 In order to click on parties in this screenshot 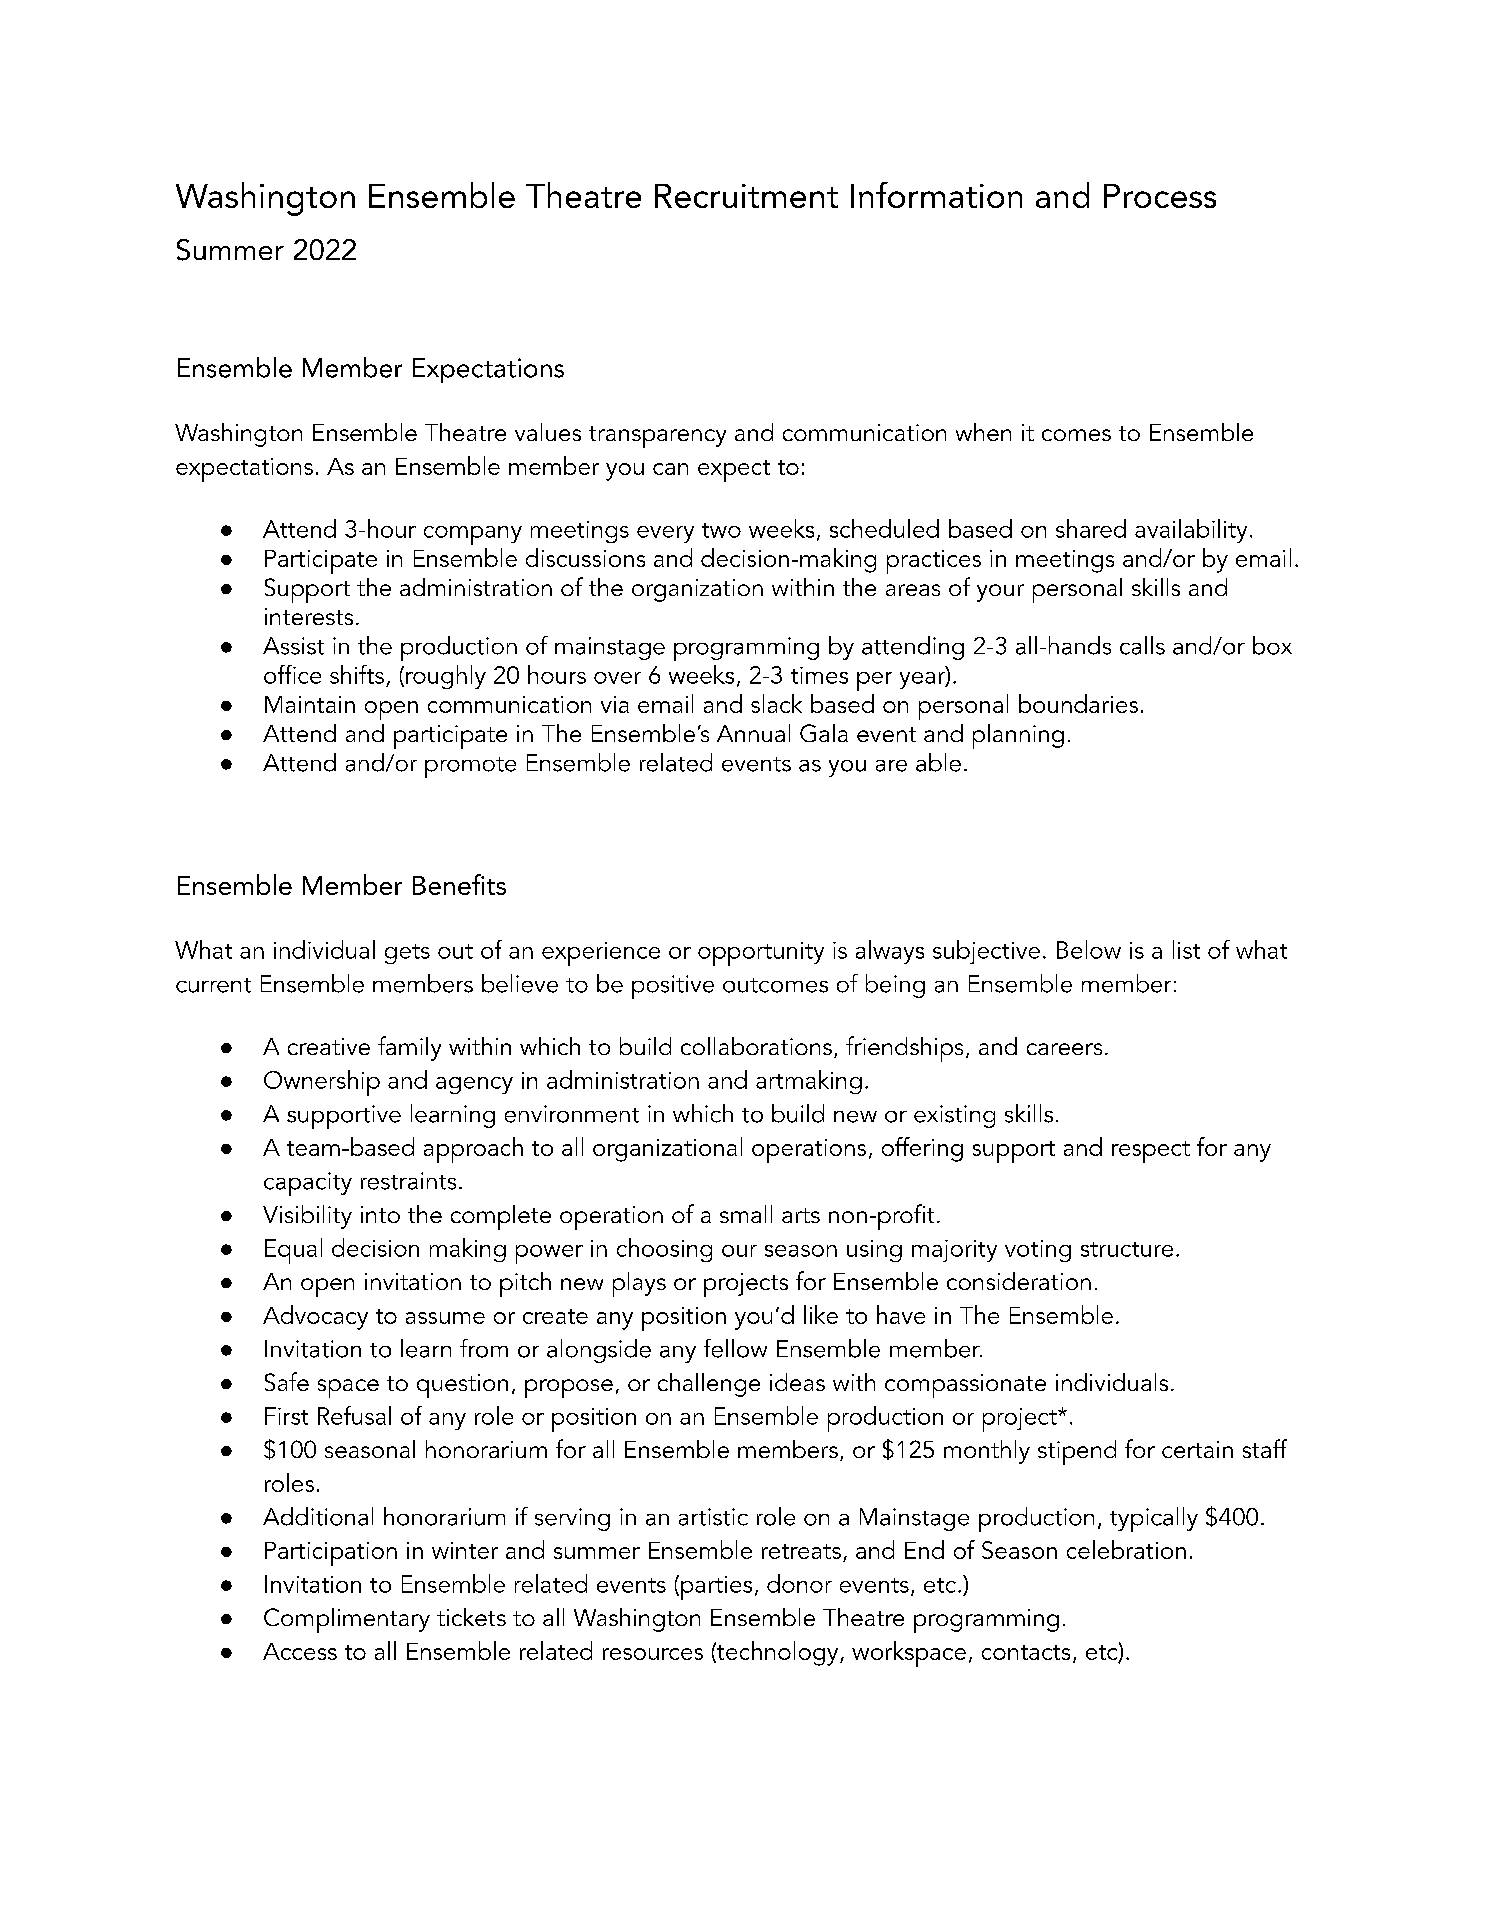, I will do `click(716, 1588)`.
